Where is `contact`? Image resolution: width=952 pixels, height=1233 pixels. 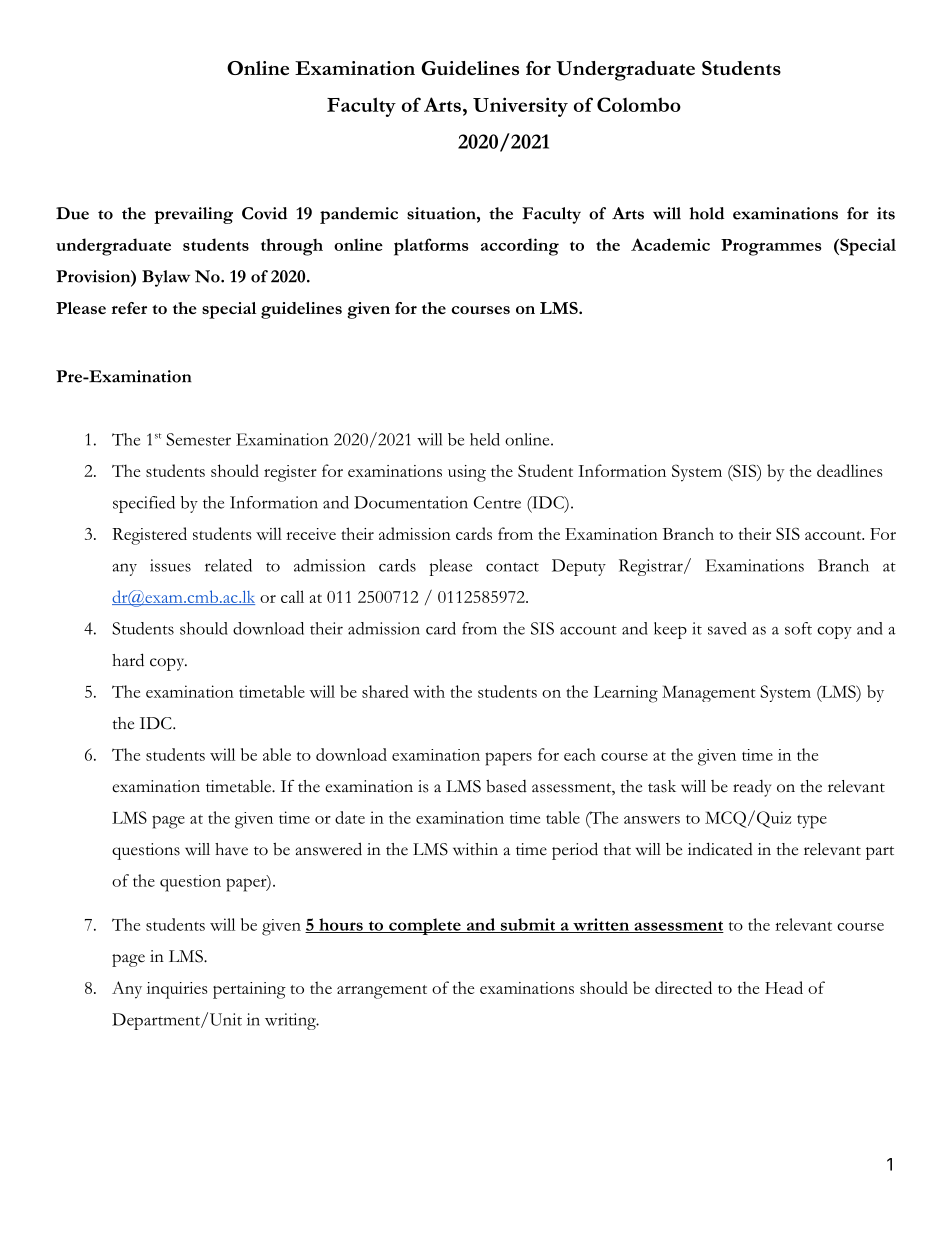
contact is located at coordinates (512, 567).
